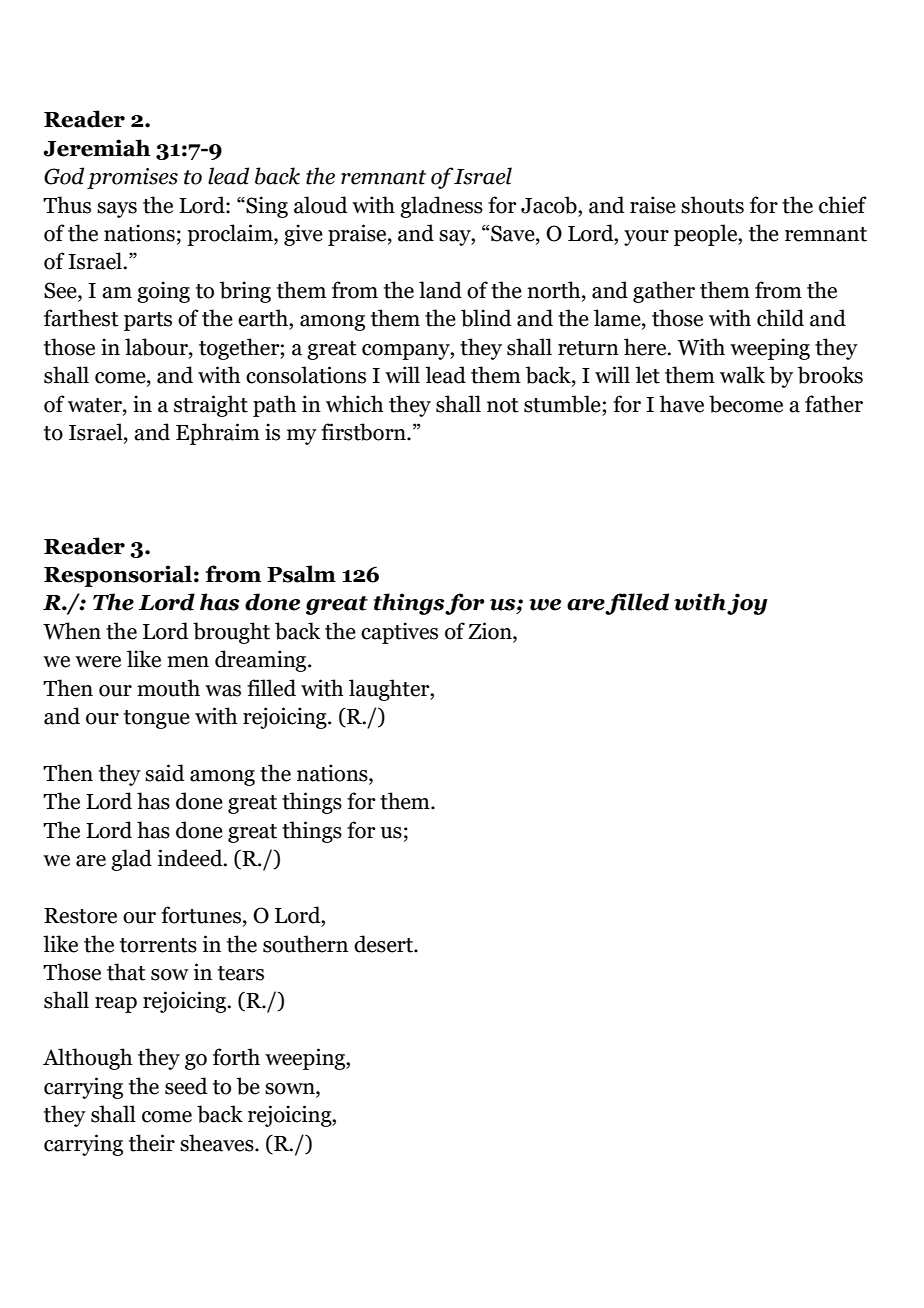  I want to click on promises, so click(132, 178).
